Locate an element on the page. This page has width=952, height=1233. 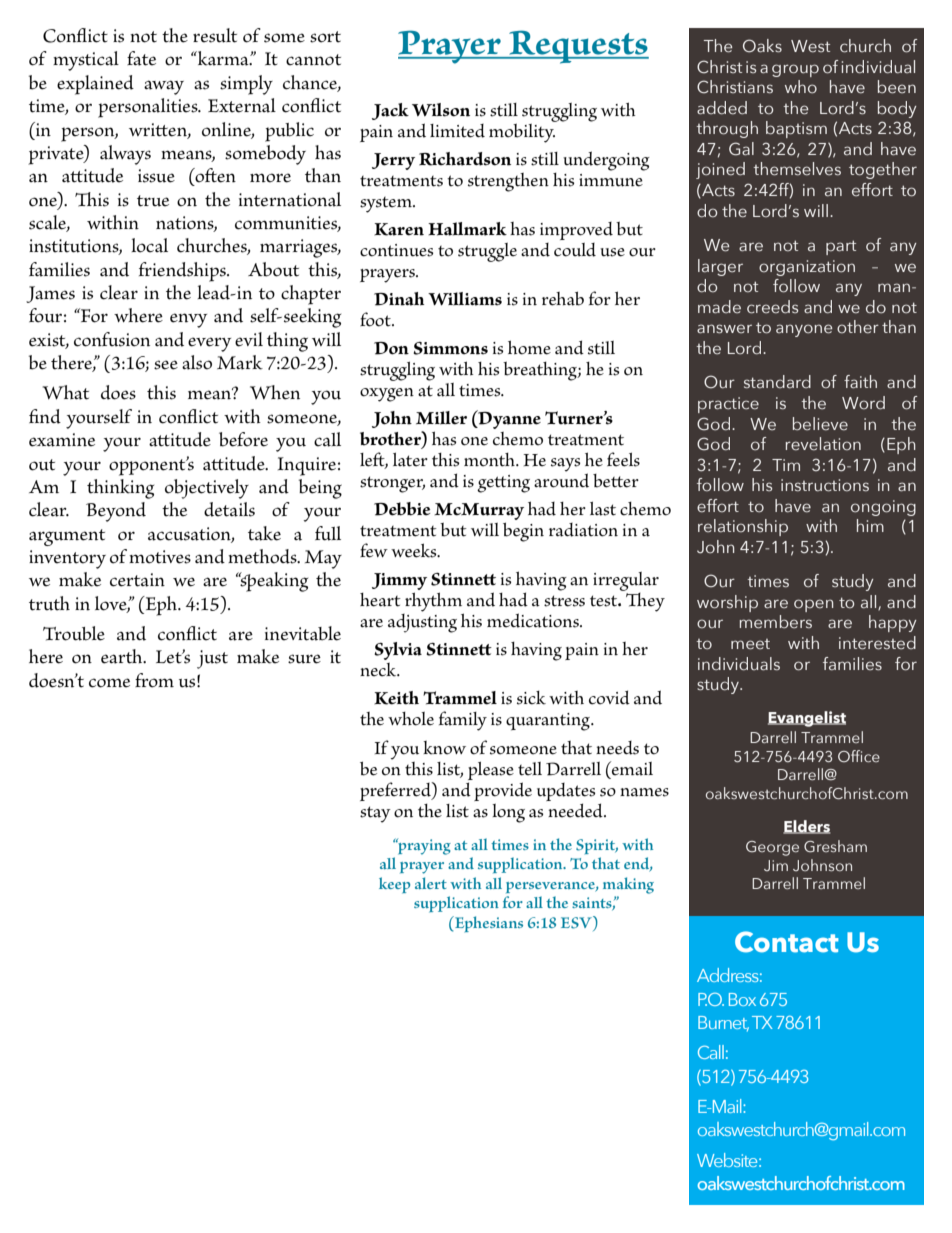
Beyond is located at coordinates (116, 512).
